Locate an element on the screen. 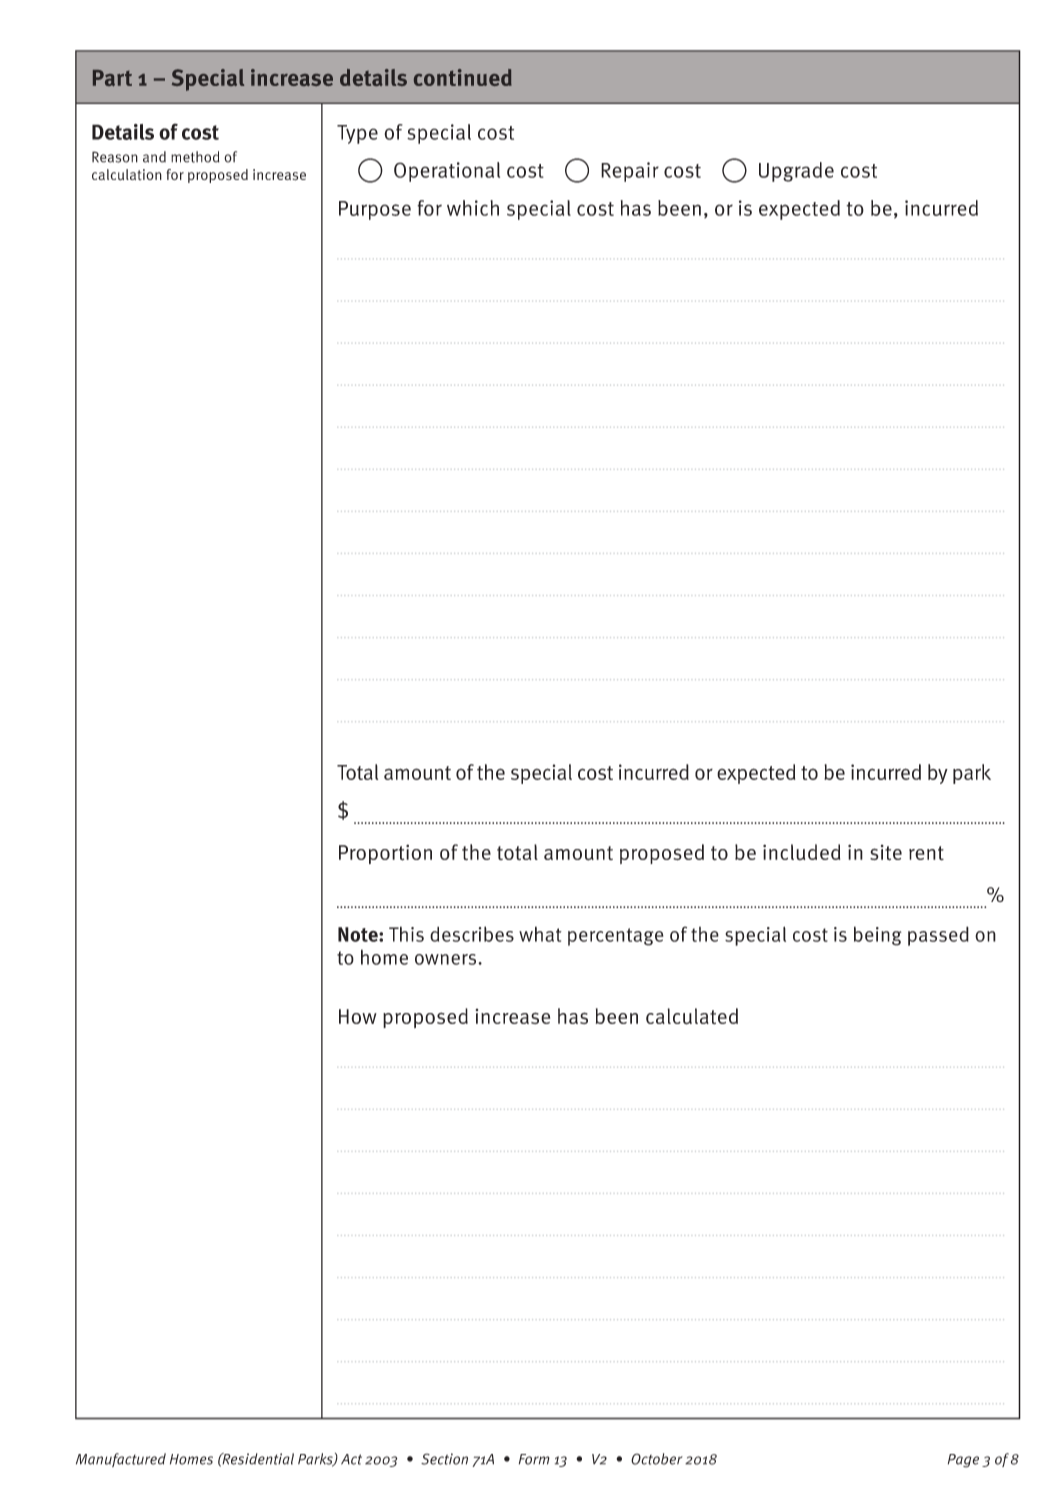 This screenshot has height=1491, width=1054. site is located at coordinates (886, 853).
